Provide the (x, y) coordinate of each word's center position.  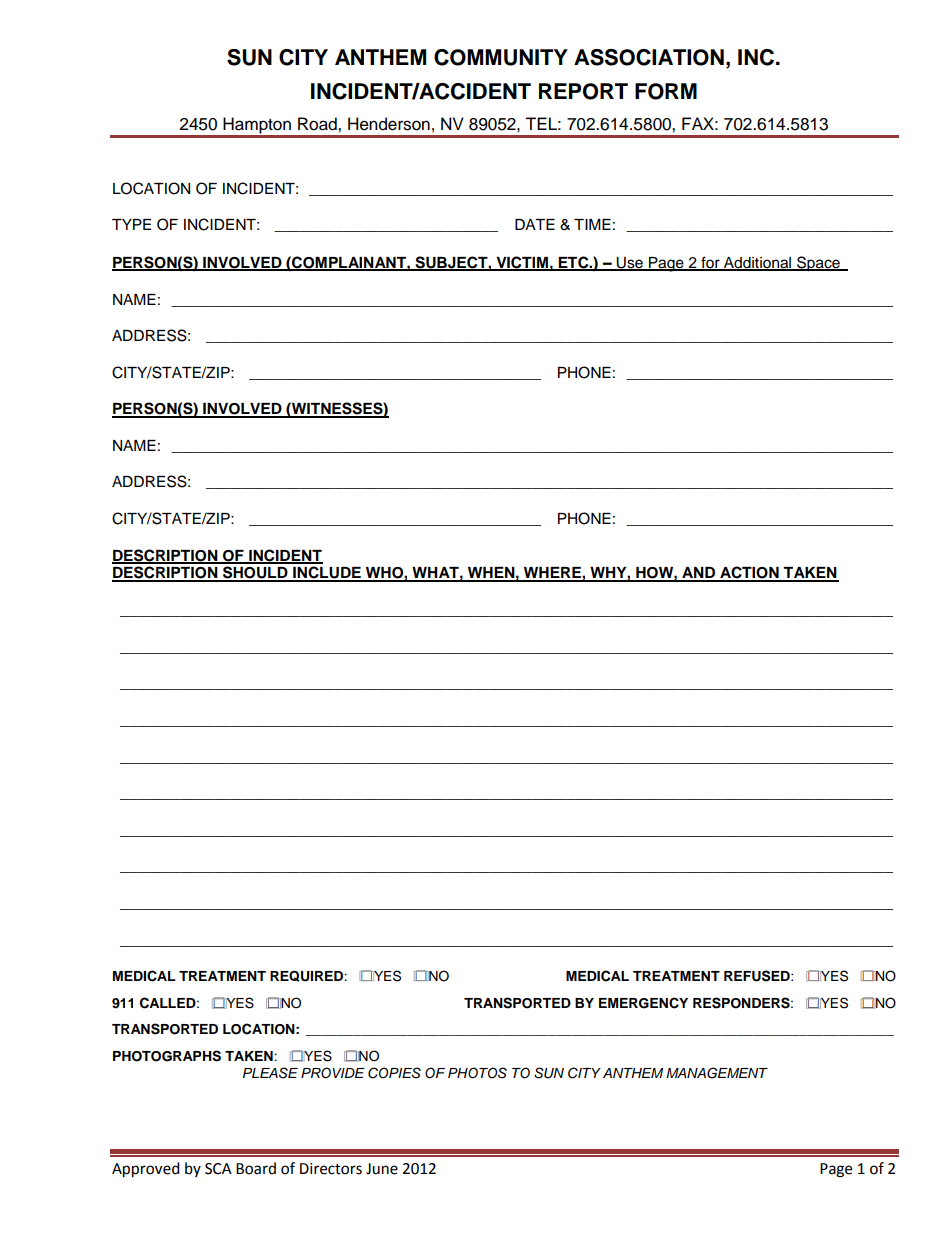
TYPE (131, 224)
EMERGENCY (643, 1003)
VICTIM (522, 263)
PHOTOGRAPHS (167, 1056)
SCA (218, 1169)
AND (698, 574)
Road (318, 124)
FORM (666, 91)
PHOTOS (477, 1073)
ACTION (749, 573)
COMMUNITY (501, 57)
